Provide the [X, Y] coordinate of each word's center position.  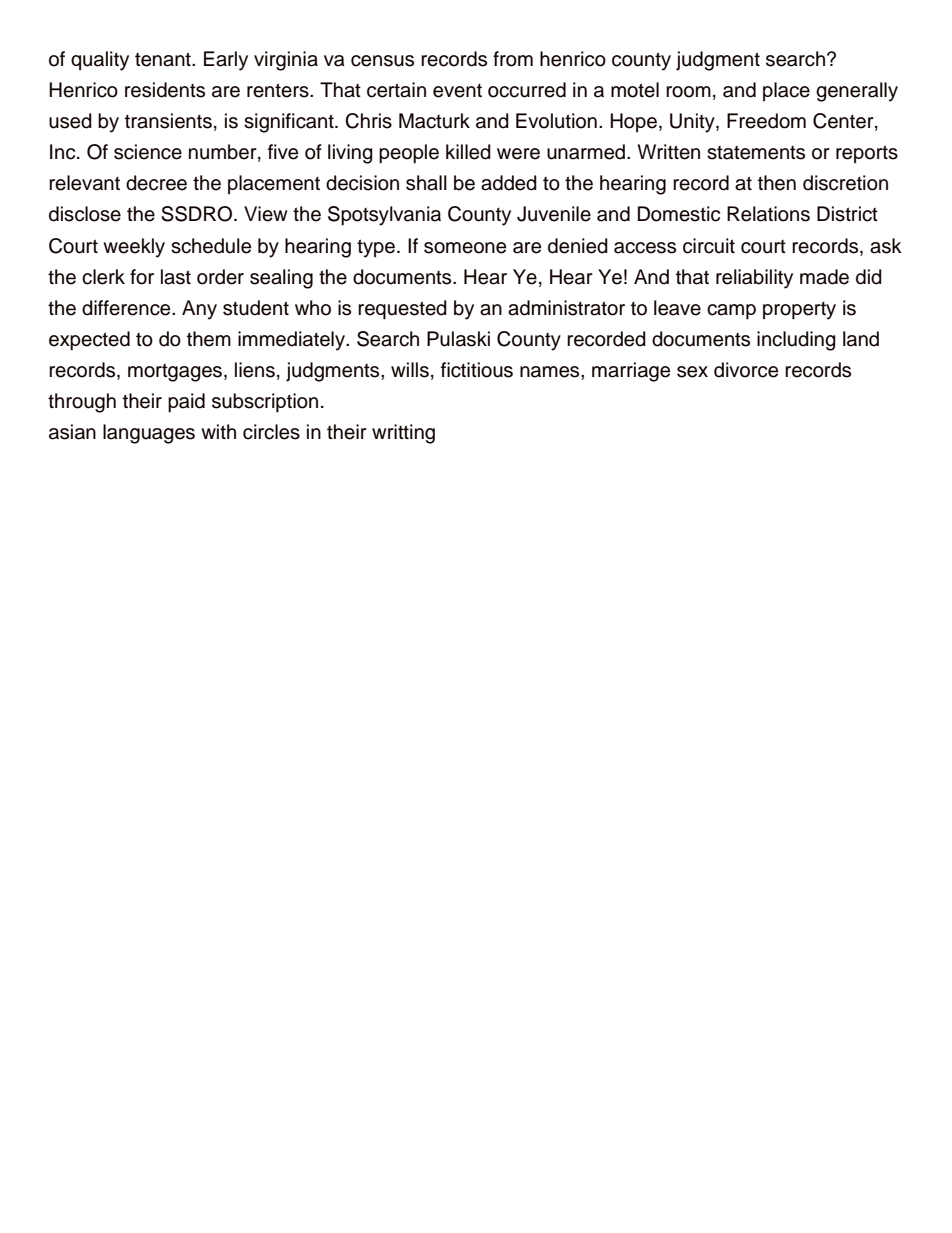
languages [149, 434]
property [799, 311]
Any [199, 310]
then [777, 183]
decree [156, 183]
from [513, 59]
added [509, 183]
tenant [164, 59]
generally [857, 92]
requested [402, 310]
